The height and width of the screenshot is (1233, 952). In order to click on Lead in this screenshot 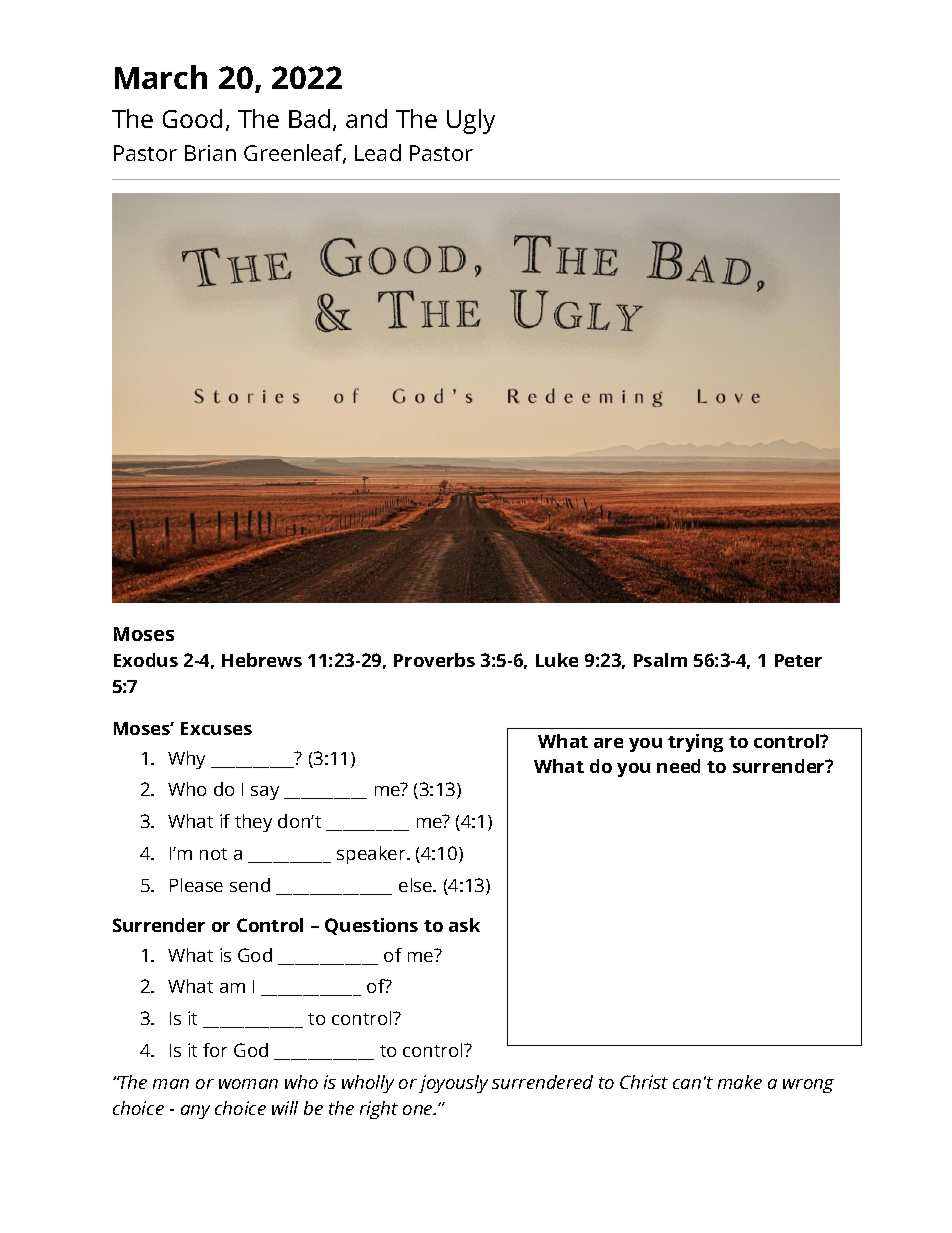, I will do `click(378, 152)`.
